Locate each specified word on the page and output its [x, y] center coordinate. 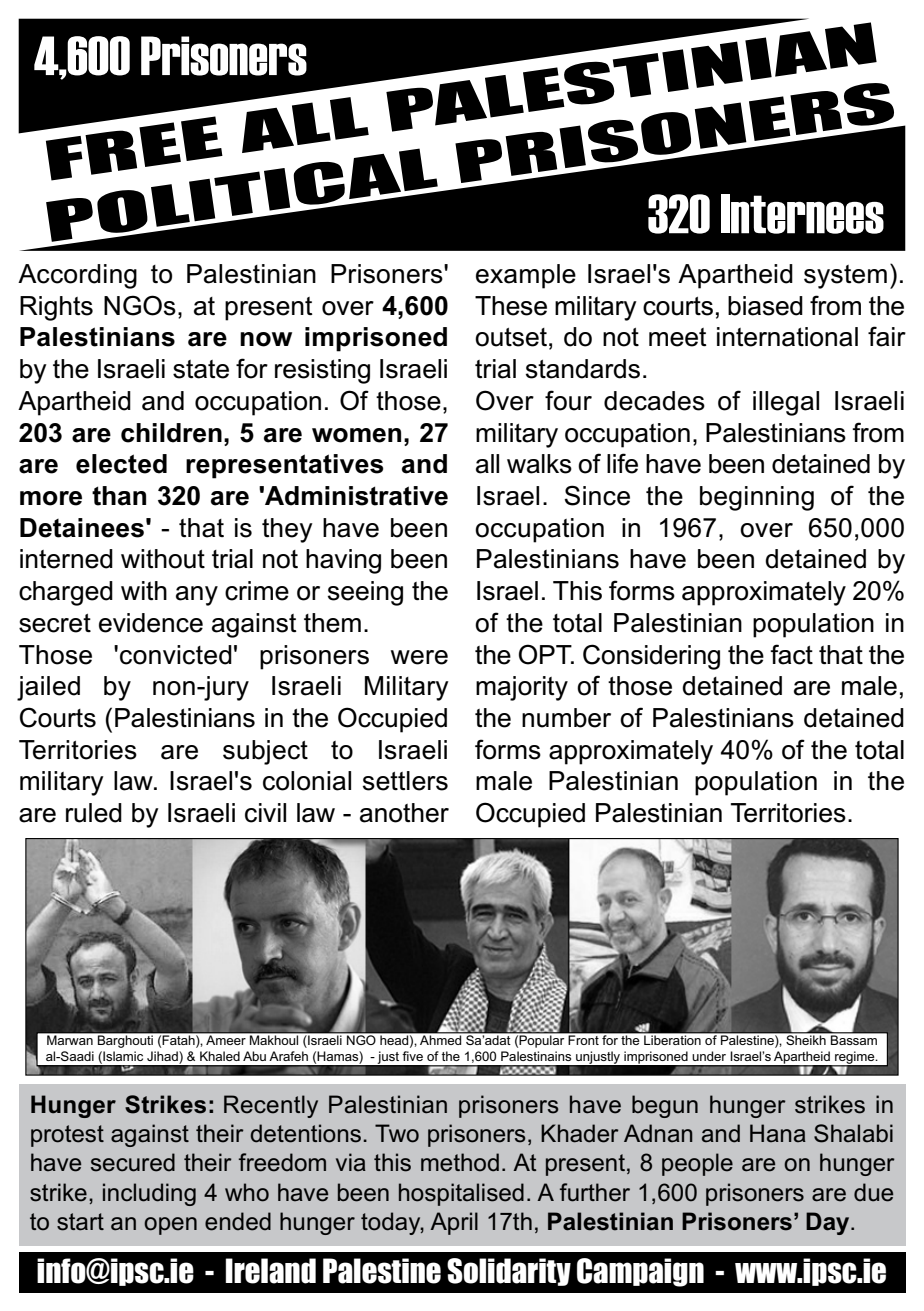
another [404, 813]
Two [397, 1133]
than [119, 496]
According [77, 276]
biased [765, 306]
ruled [94, 813]
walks [539, 464]
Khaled [220, 1056]
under [709, 1056]
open [170, 1226]
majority [522, 688]
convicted [176, 655]
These [511, 306]
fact [791, 654]
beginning [757, 498]
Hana [778, 1133]
